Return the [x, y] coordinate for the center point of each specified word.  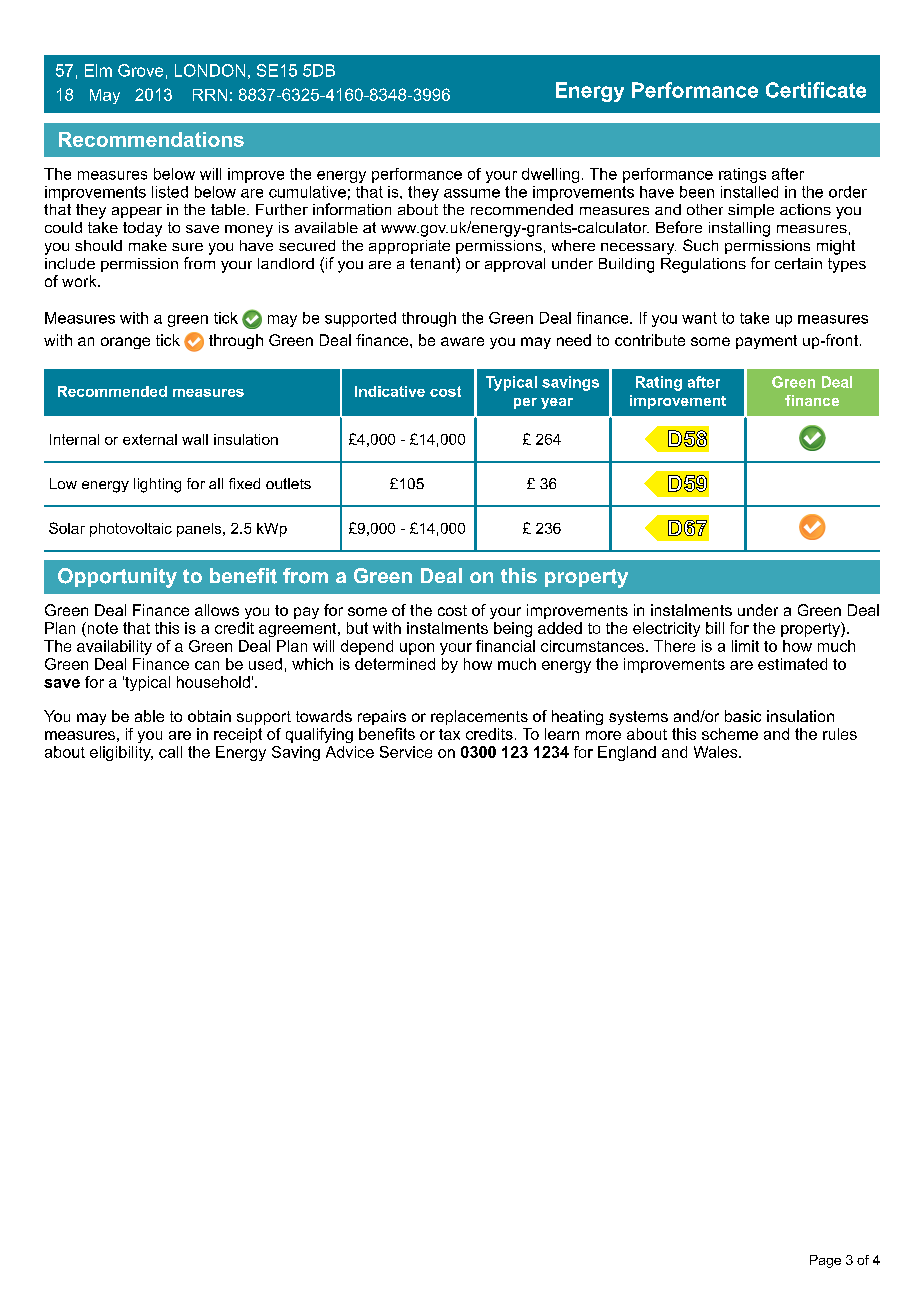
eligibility [121, 753]
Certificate [816, 90]
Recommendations [151, 139]
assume [472, 193]
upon [417, 649]
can [207, 665]
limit [745, 646]
